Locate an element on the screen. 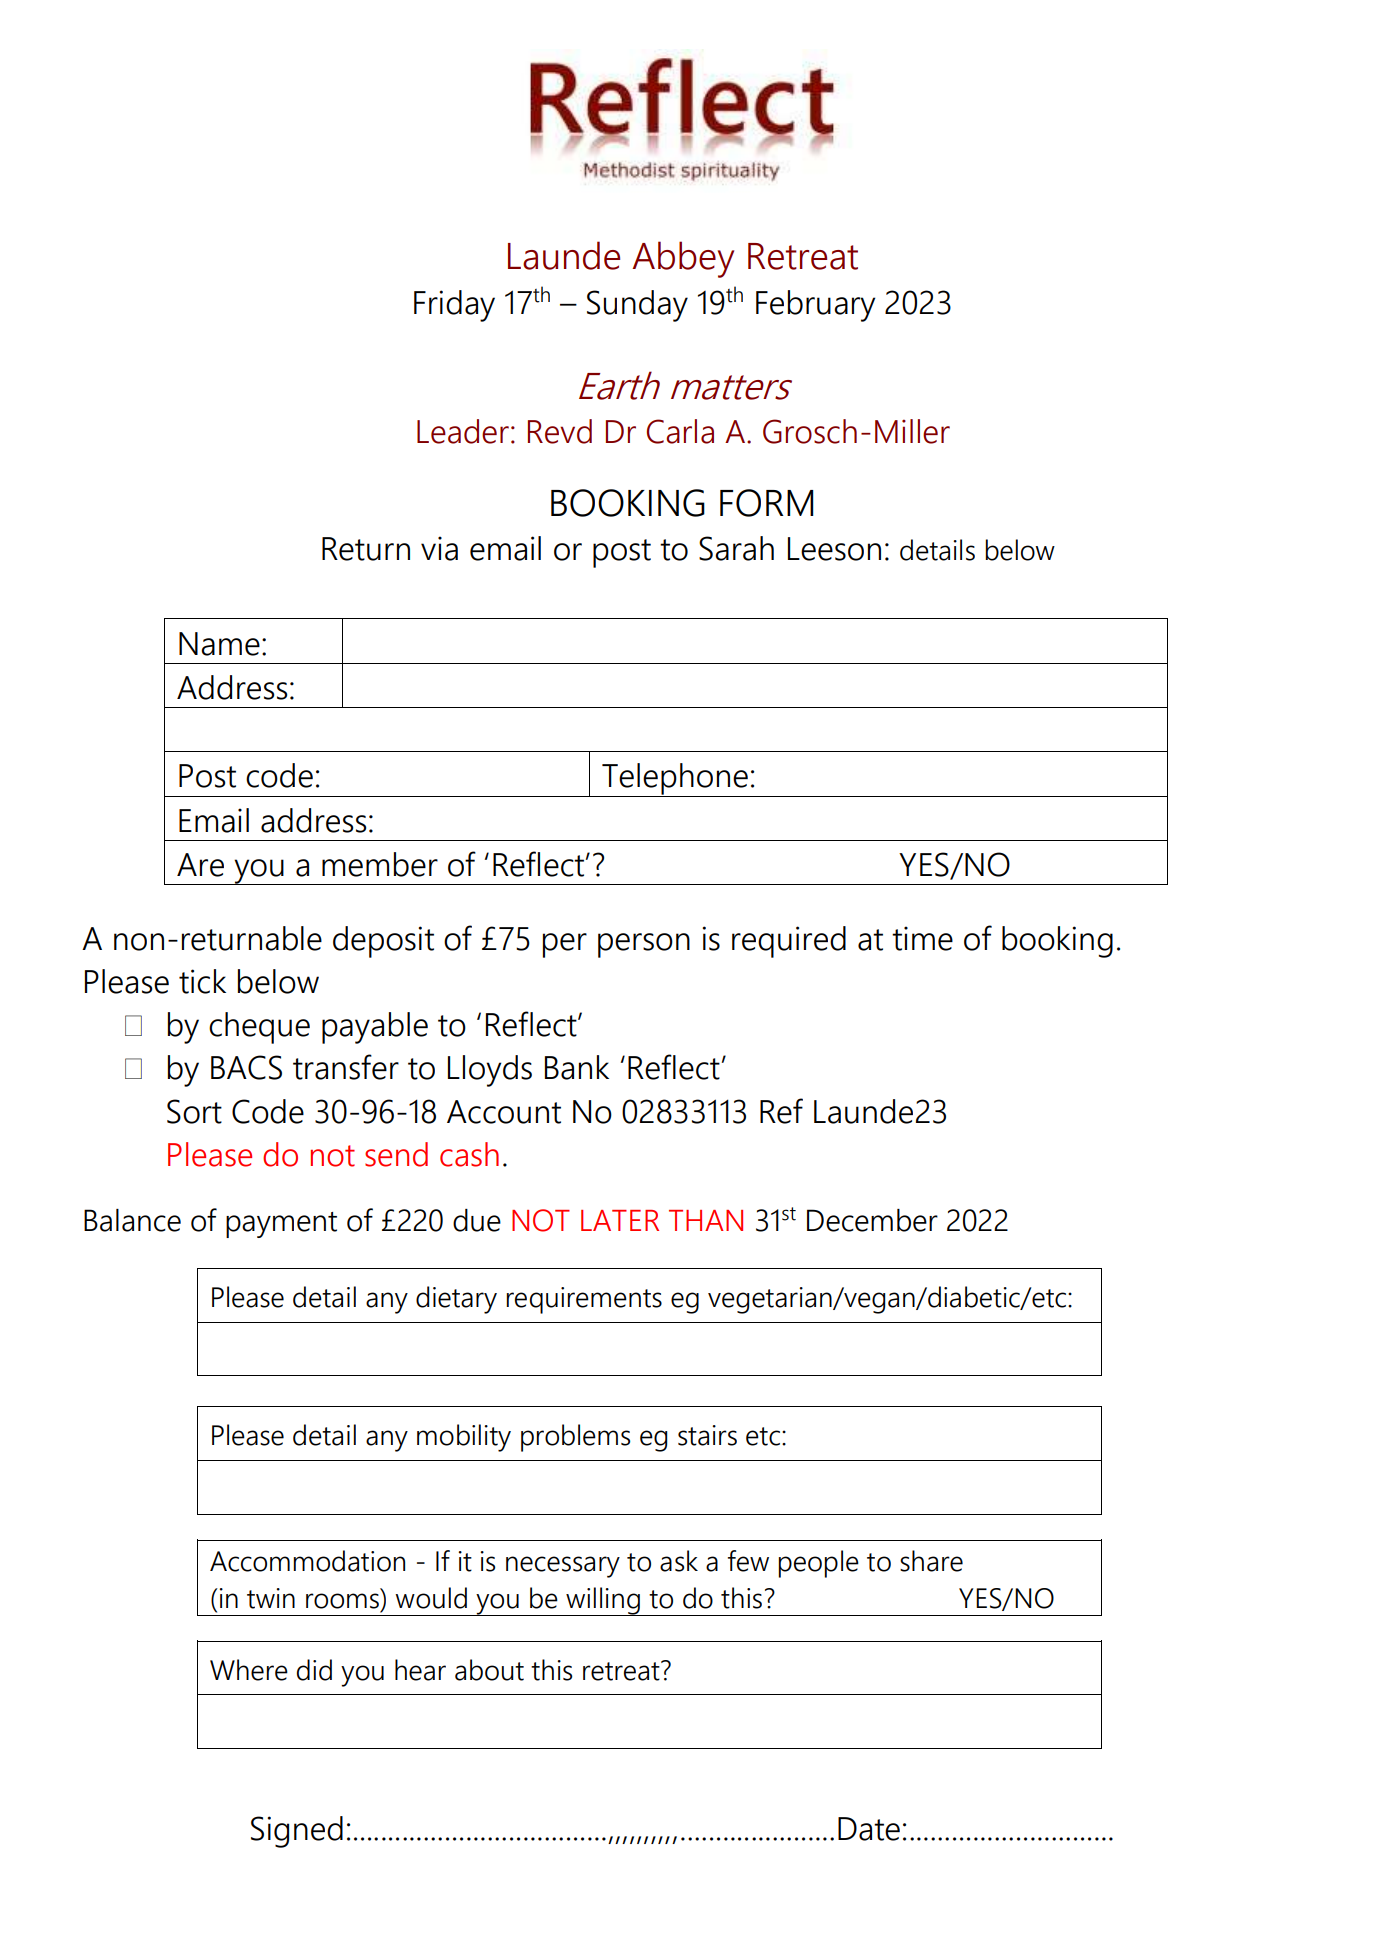 The height and width of the screenshot is (1952, 1381). payment is located at coordinates (281, 1225).
